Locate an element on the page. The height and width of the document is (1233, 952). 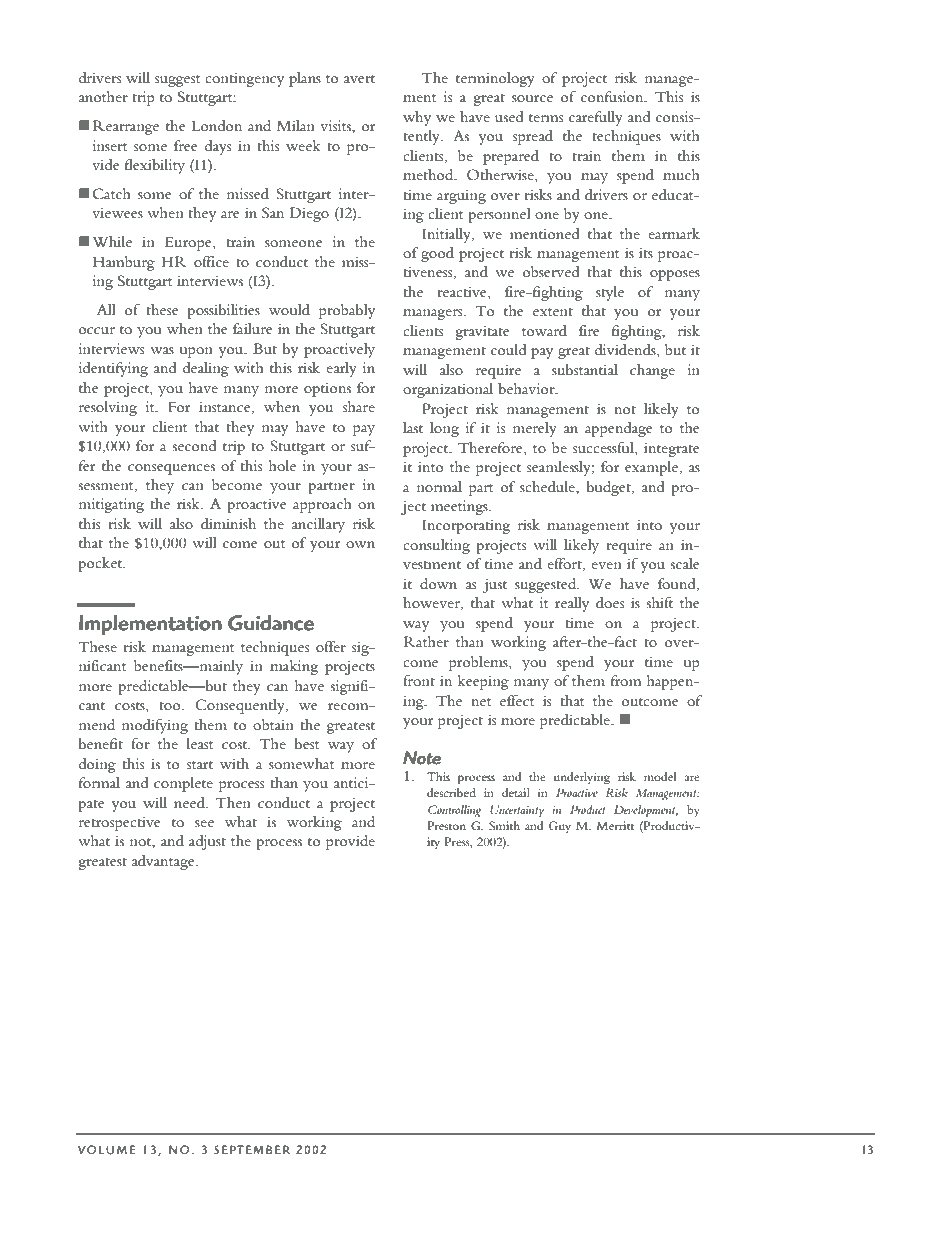
VOLUME is located at coordinates (106, 1150).
